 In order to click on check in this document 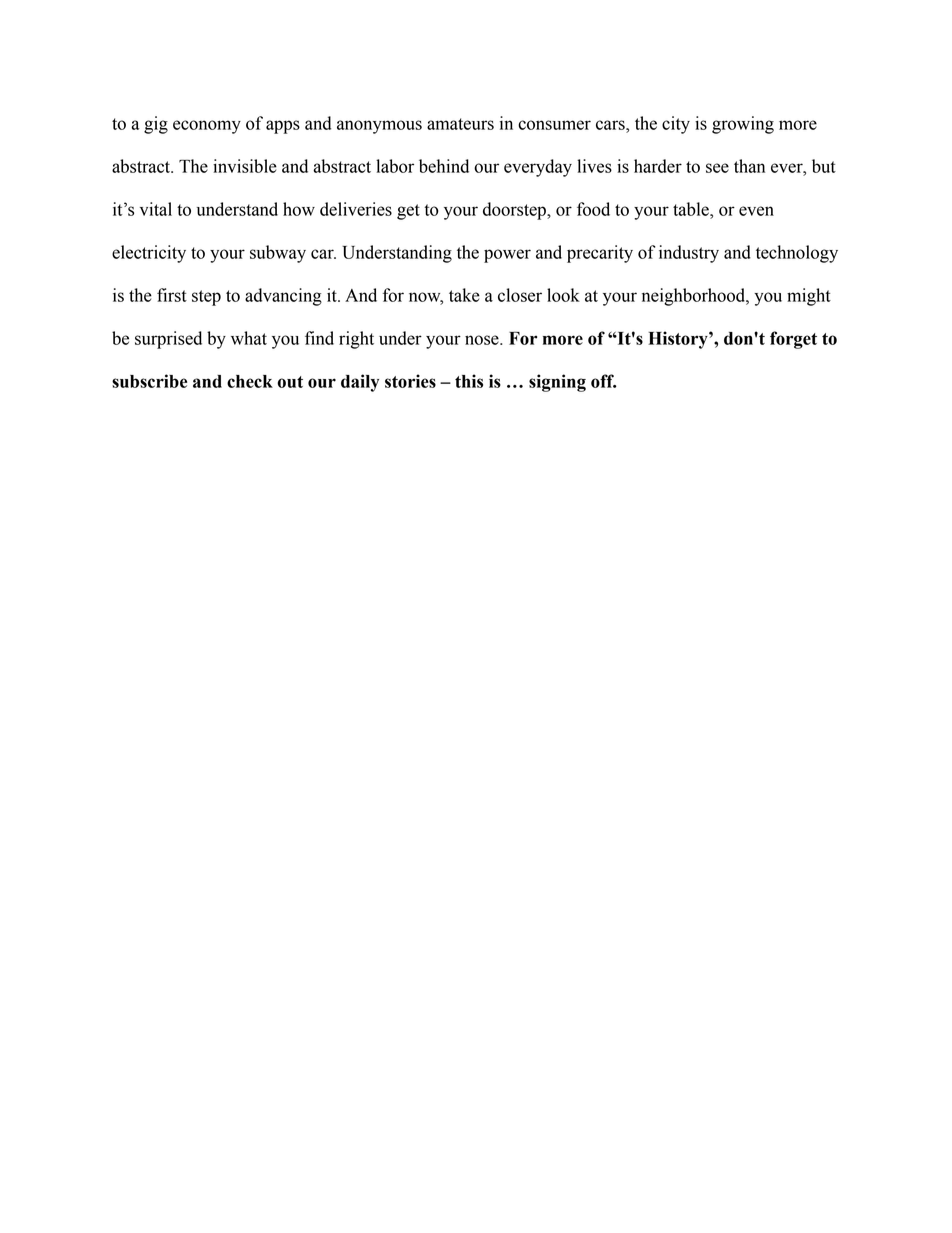, I will do `click(250, 381)`.
